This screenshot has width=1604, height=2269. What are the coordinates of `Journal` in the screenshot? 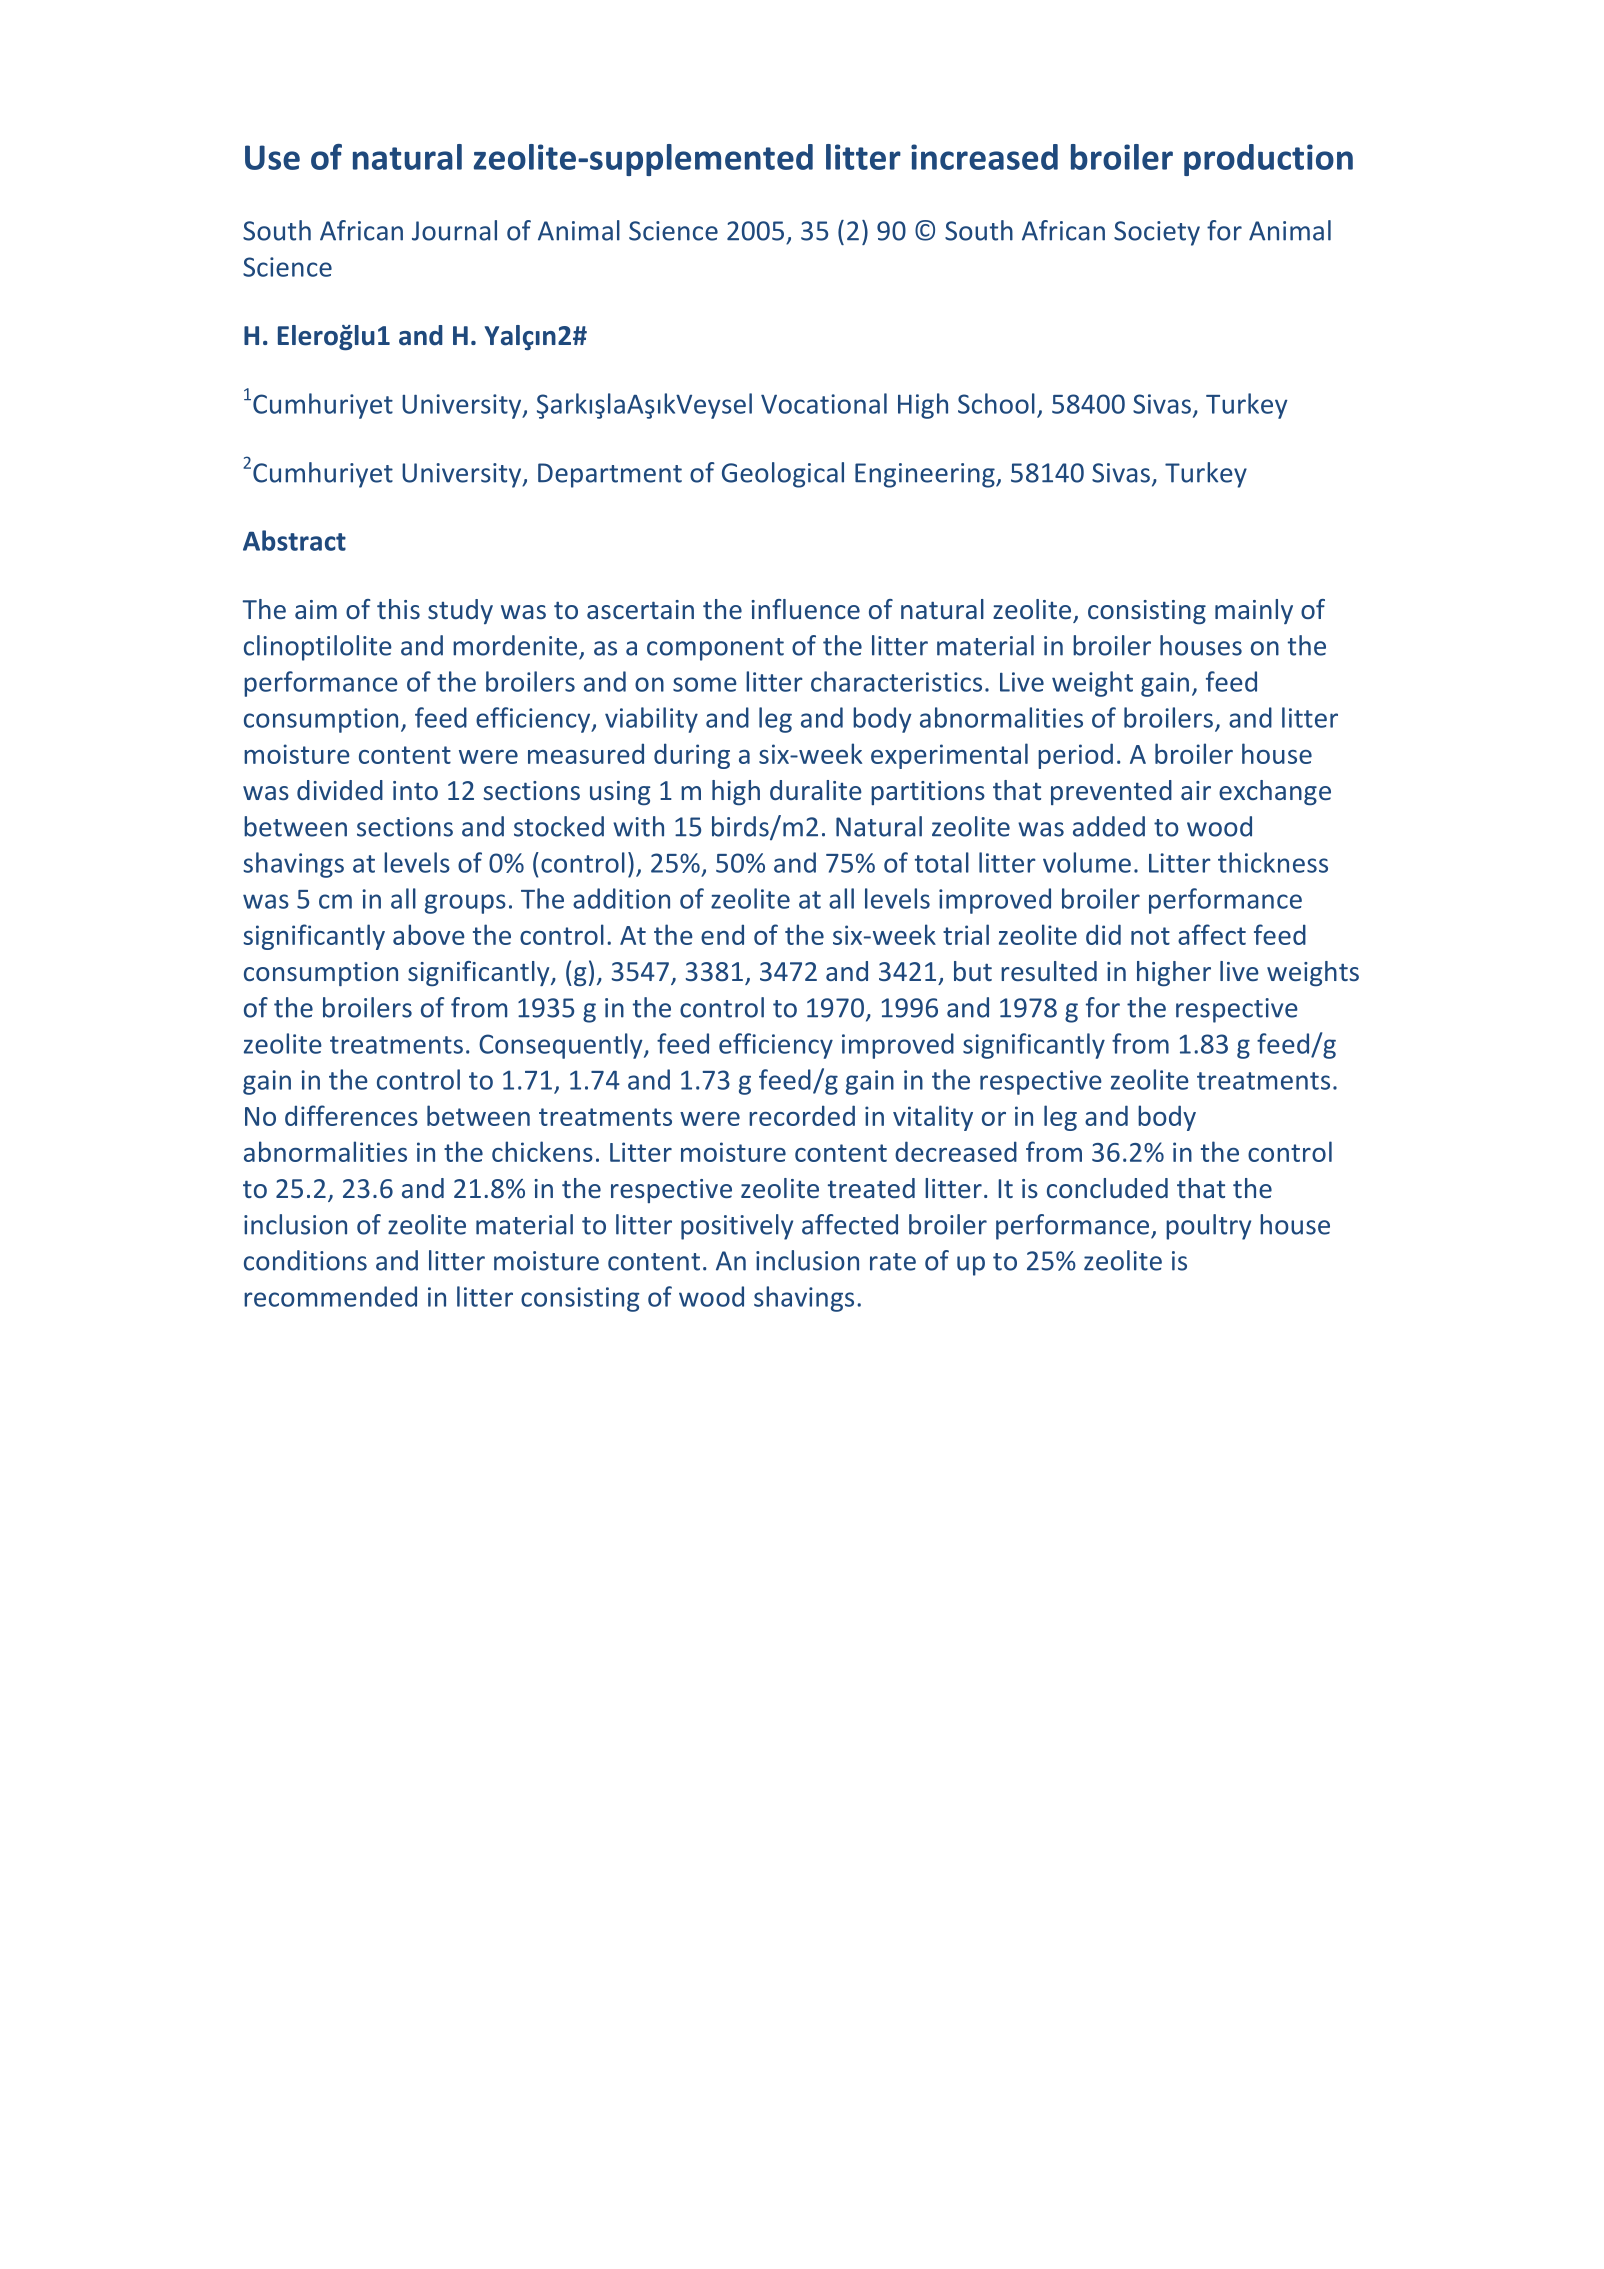 It's located at (454, 230).
